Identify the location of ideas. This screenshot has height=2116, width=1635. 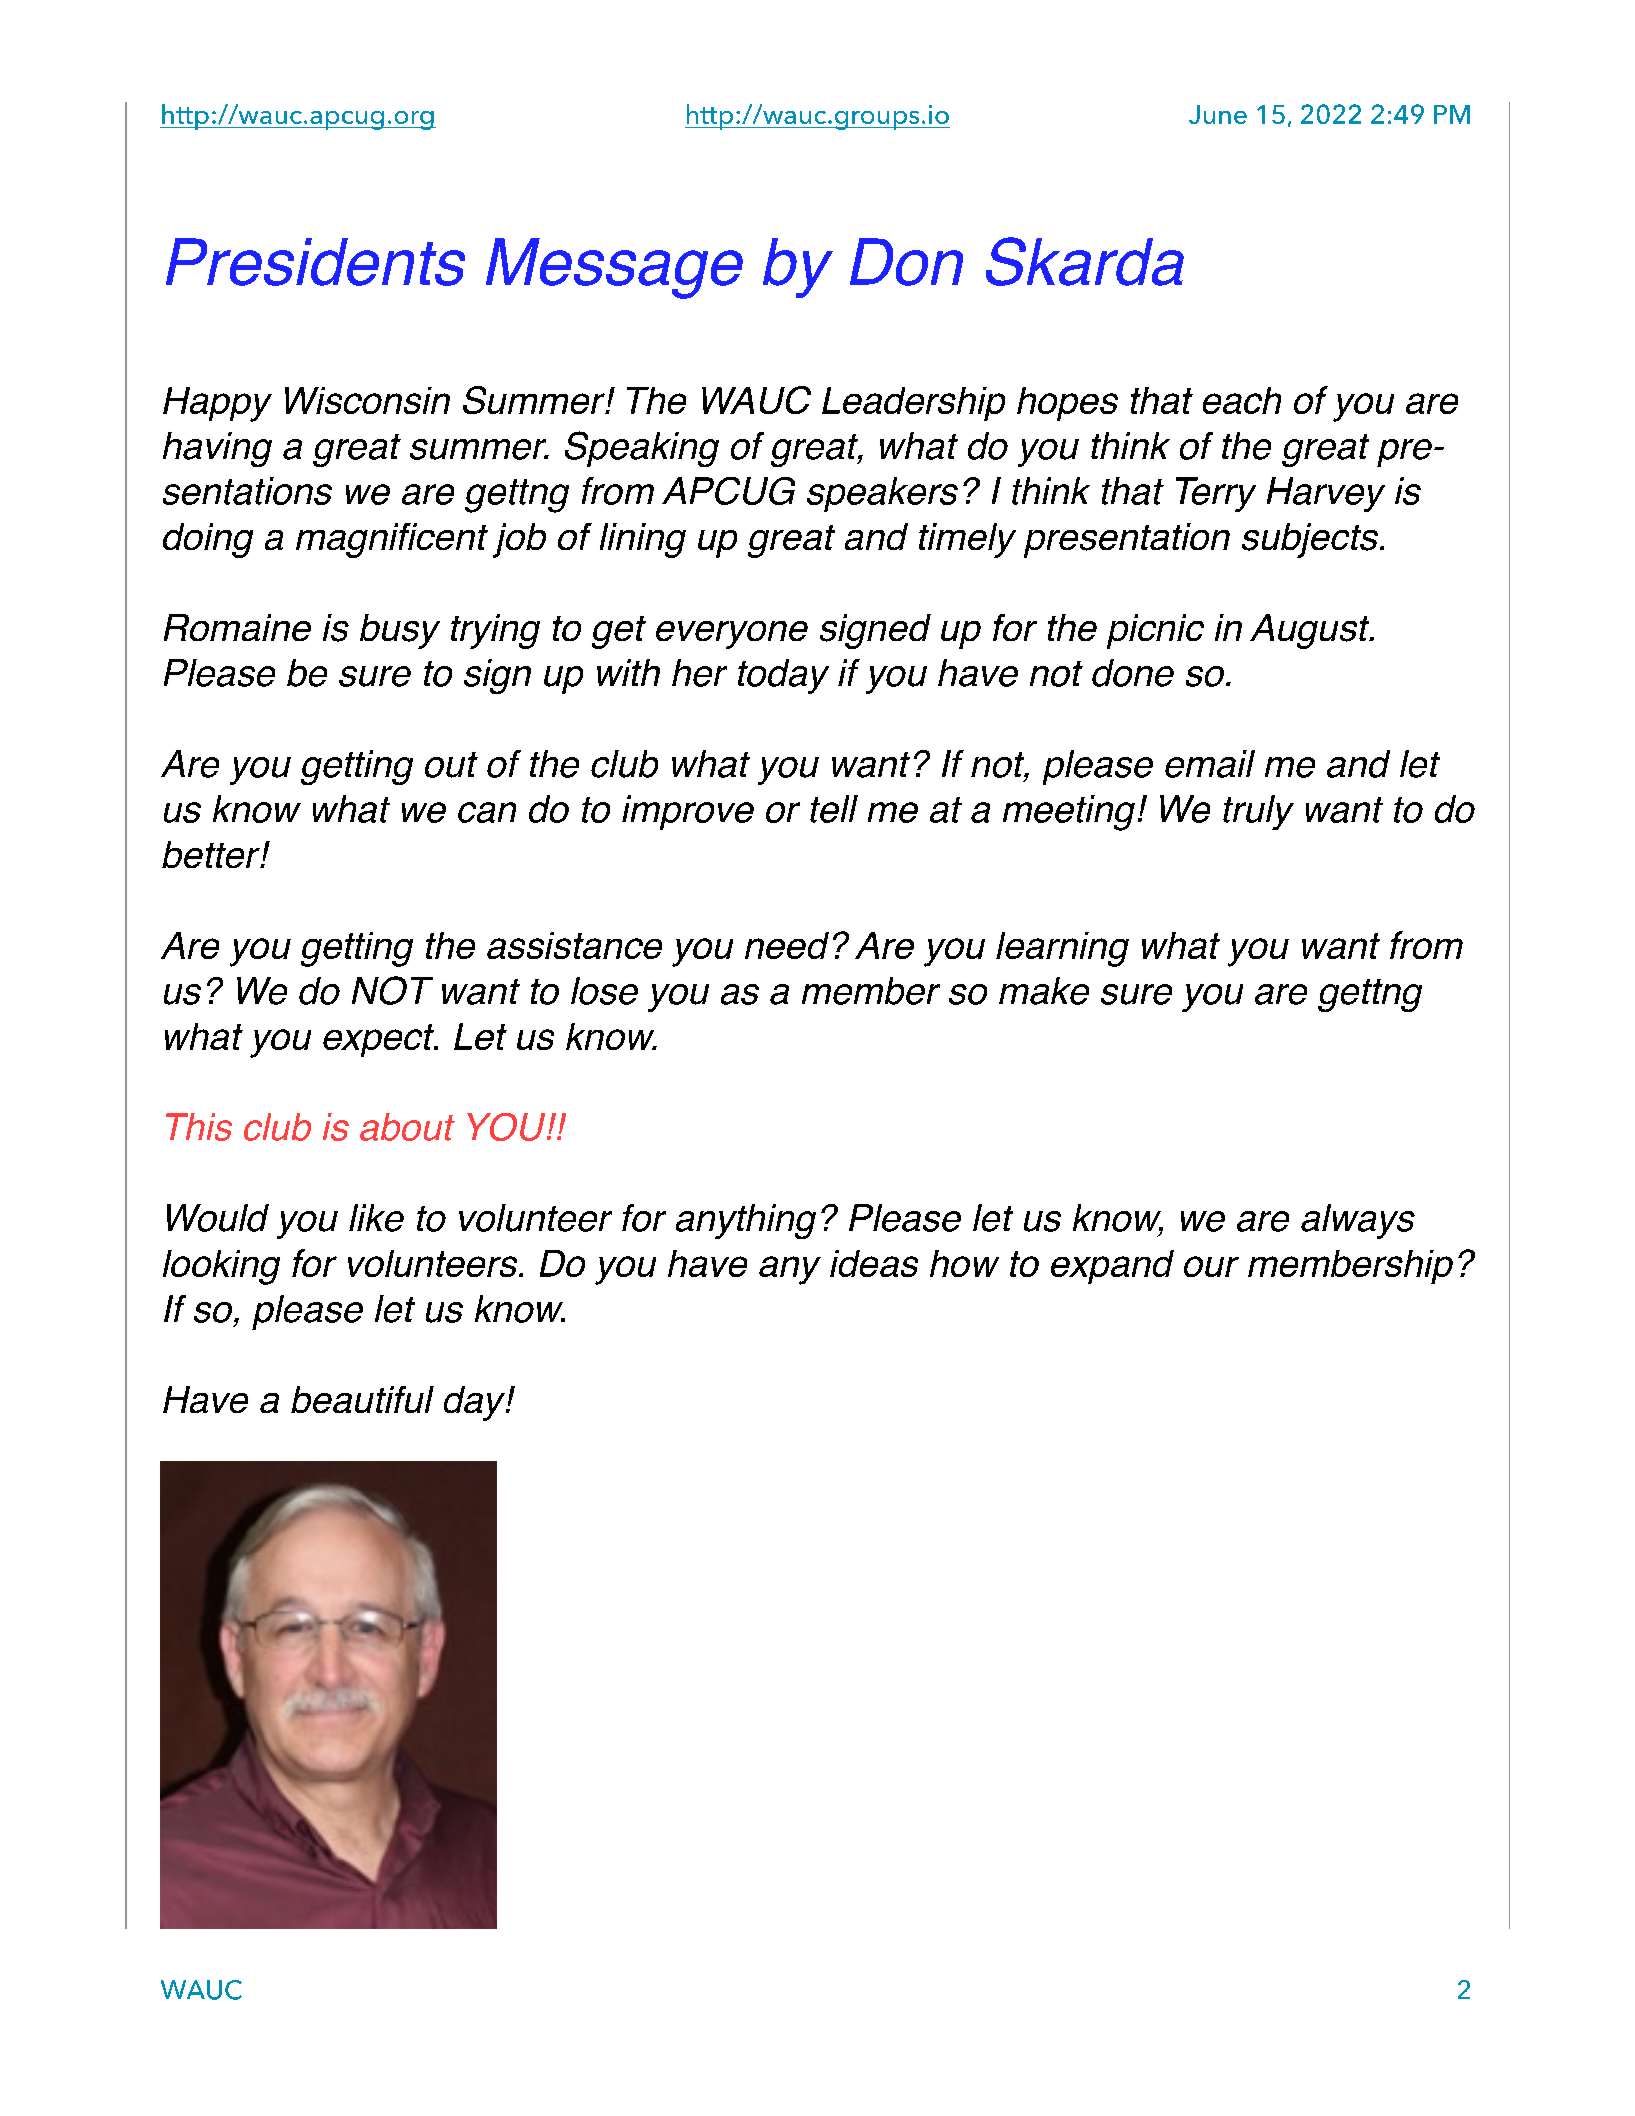
(874, 1263).
